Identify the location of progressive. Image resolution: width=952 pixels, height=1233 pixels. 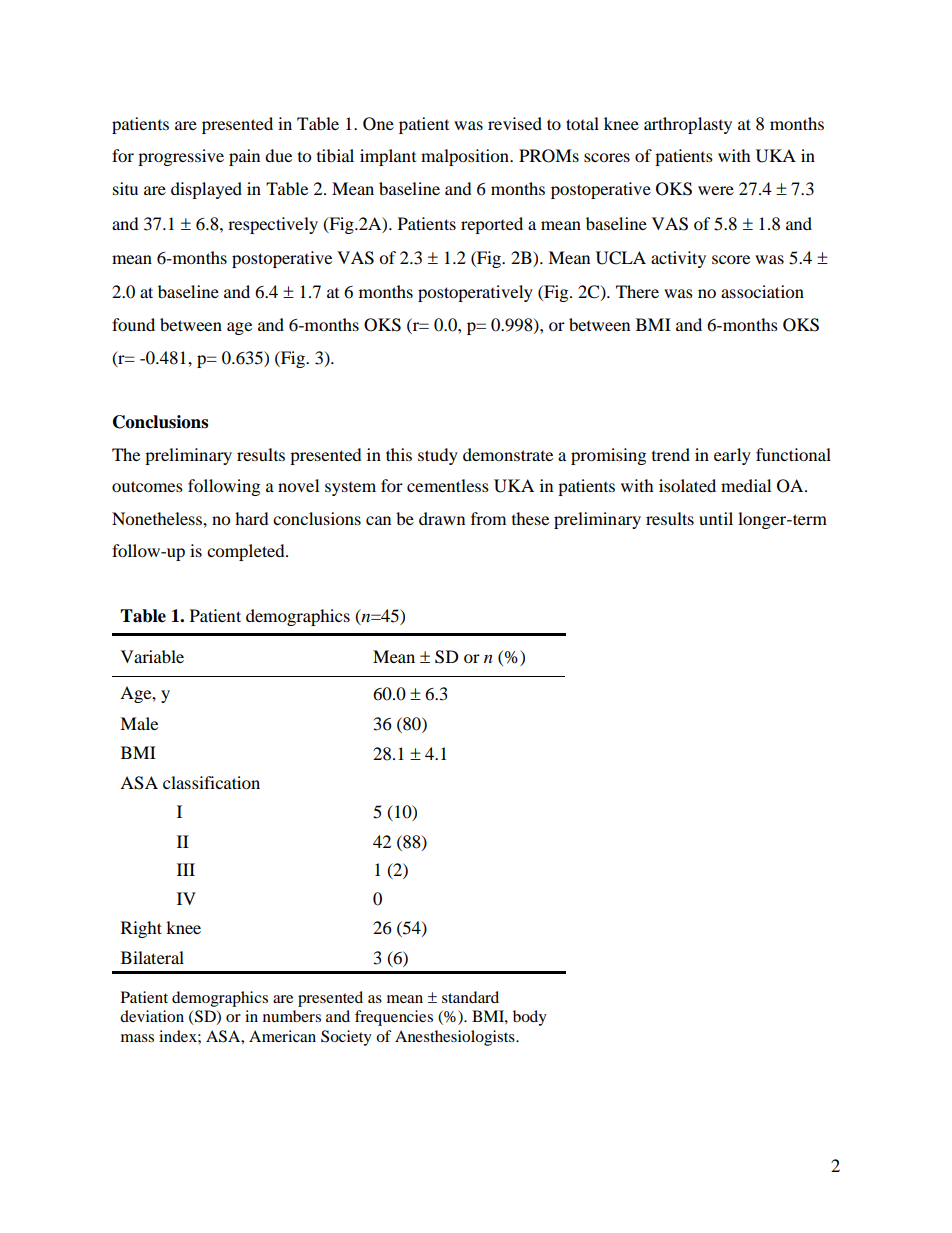
(181, 157).
